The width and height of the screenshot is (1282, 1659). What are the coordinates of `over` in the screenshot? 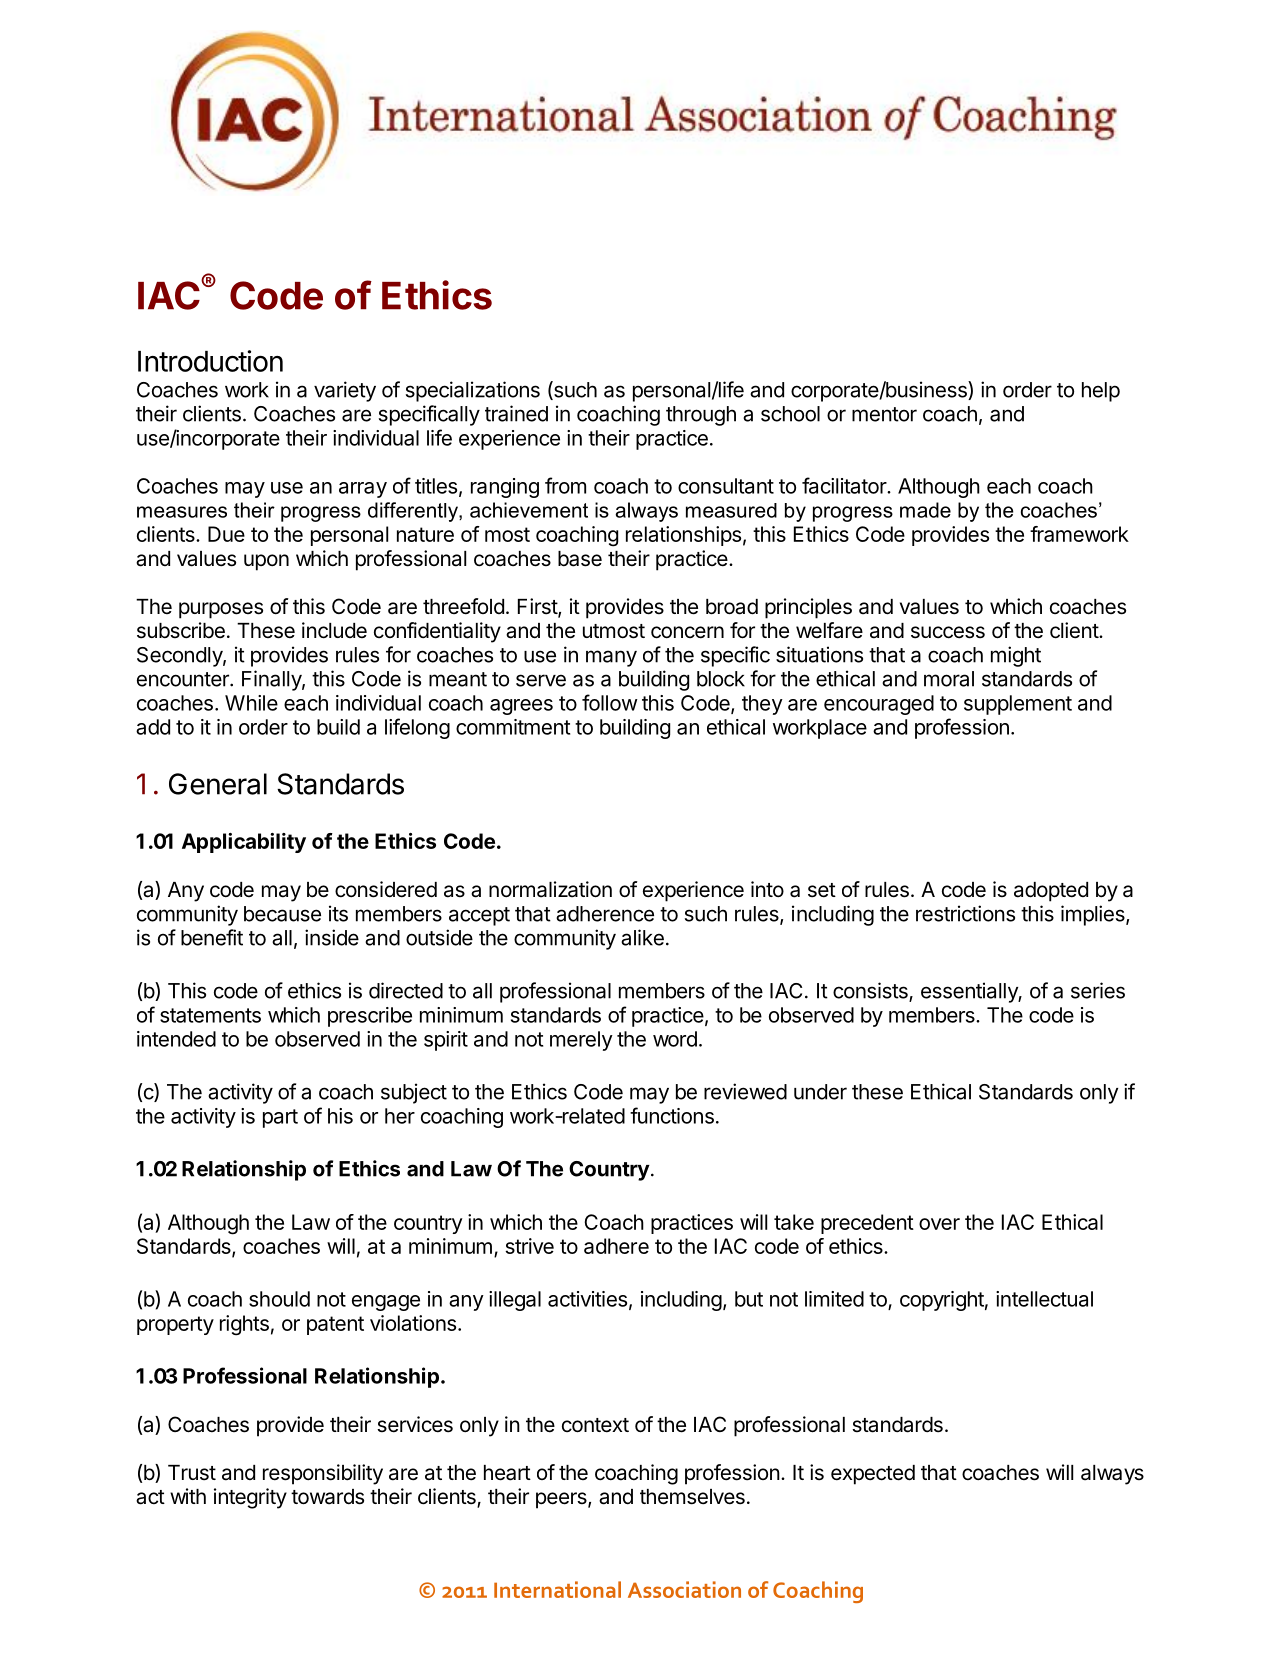 It's located at (939, 1224).
